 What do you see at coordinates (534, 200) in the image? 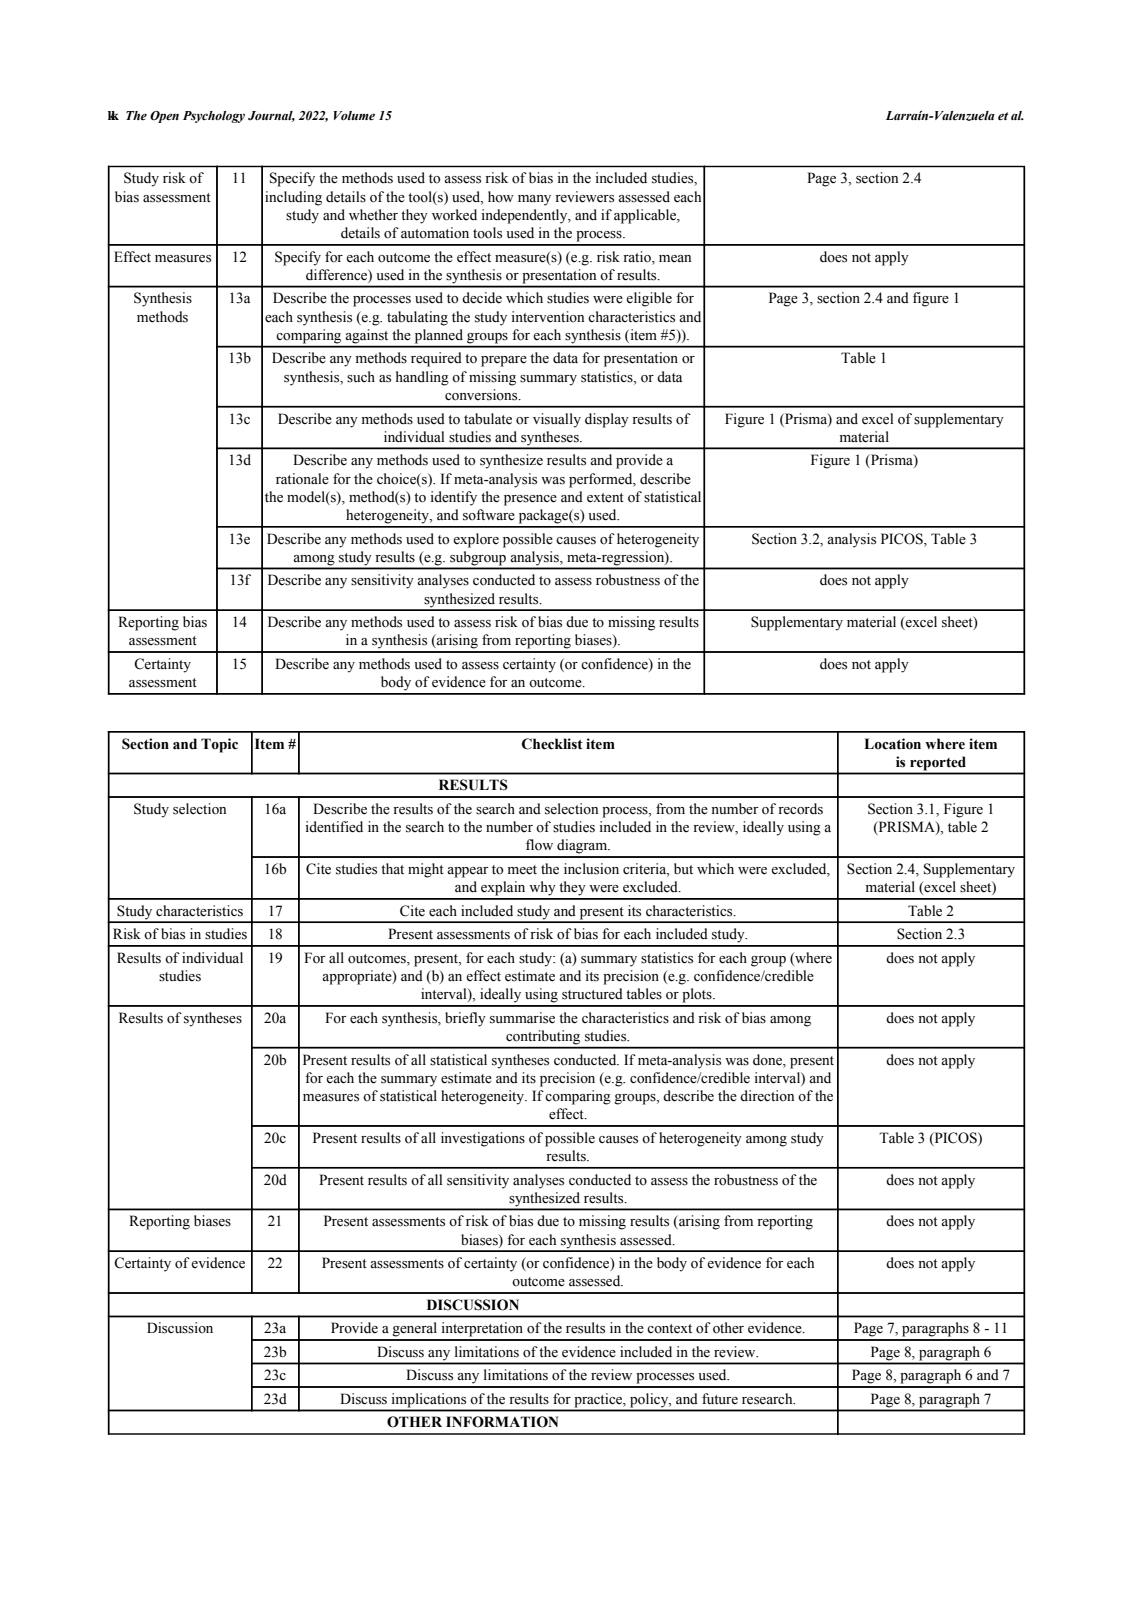
I see `many` at bounding box center [534, 200].
